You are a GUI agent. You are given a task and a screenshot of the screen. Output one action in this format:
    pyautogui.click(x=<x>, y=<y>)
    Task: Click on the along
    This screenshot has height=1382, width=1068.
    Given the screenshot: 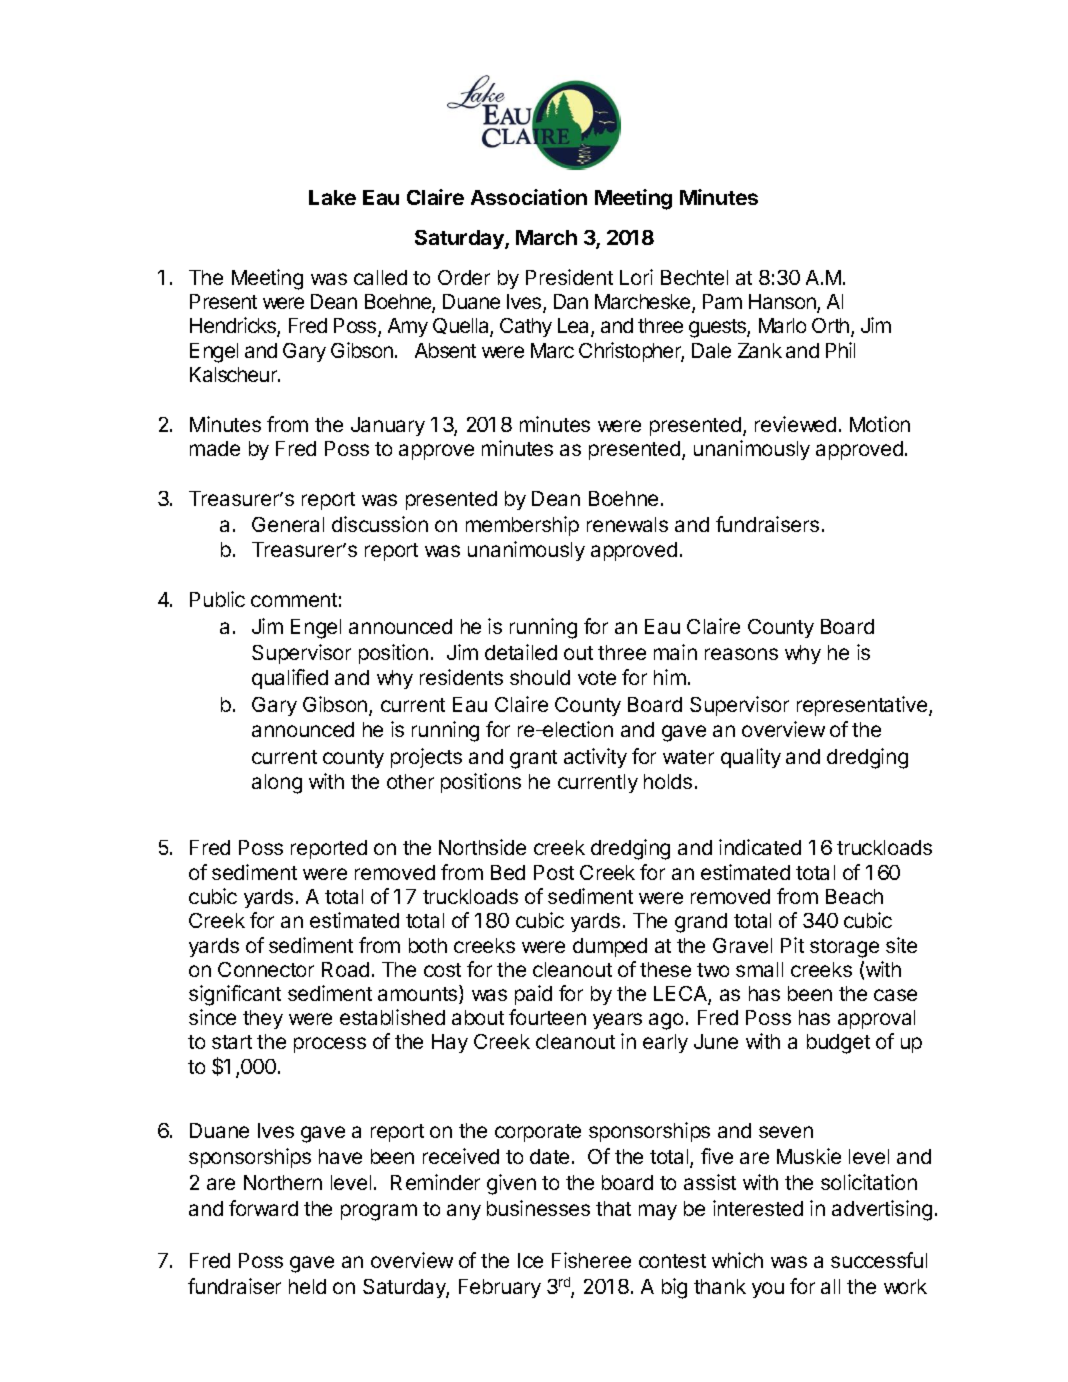 What is the action you would take?
    pyautogui.click(x=277, y=784)
